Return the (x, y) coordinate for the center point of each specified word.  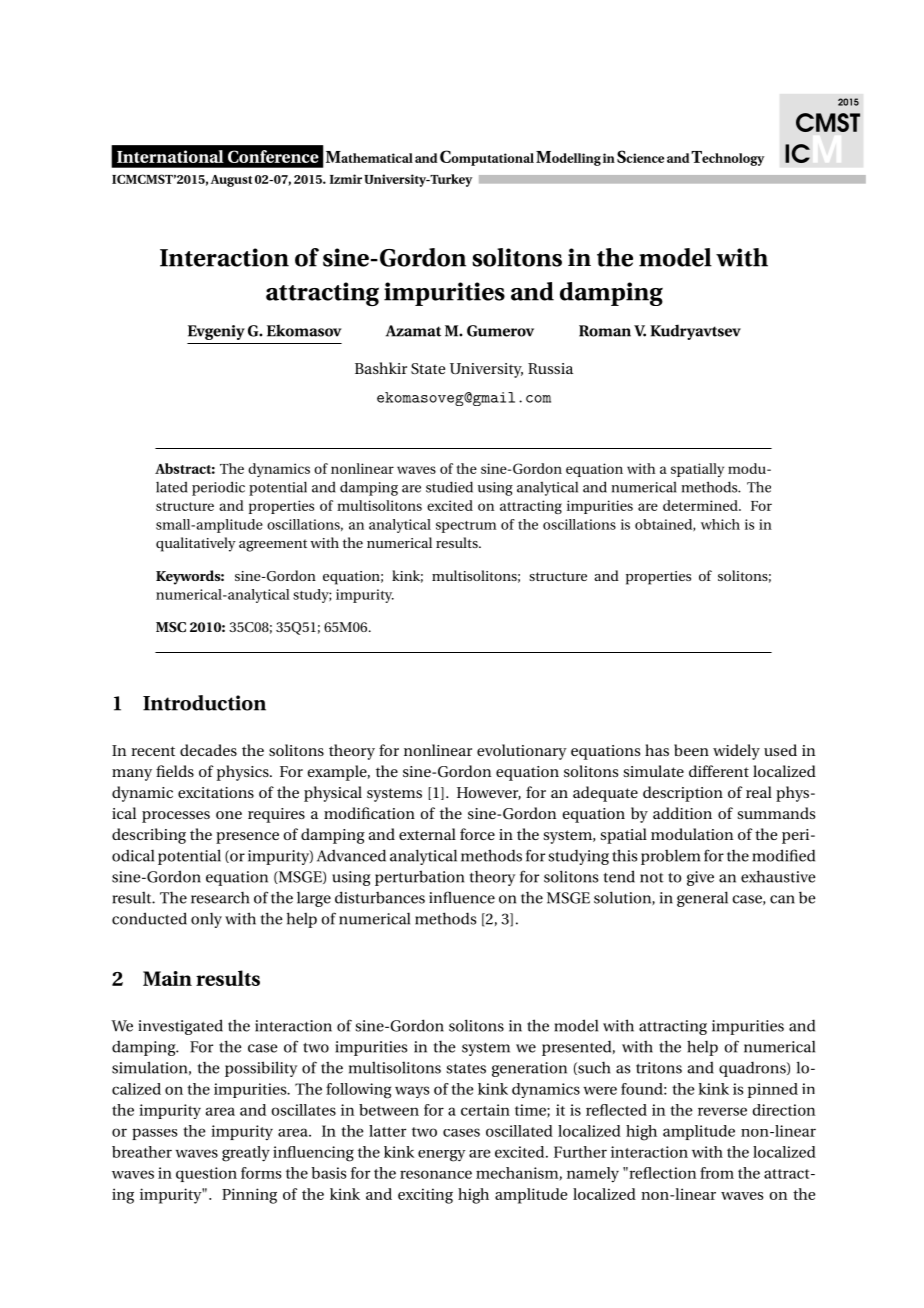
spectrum (466, 527)
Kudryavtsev (695, 332)
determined (701, 505)
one (229, 815)
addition (682, 813)
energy (441, 1156)
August (231, 181)
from (717, 1173)
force (477, 834)
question (206, 1174)
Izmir (346, 179)
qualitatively (196, 544)
